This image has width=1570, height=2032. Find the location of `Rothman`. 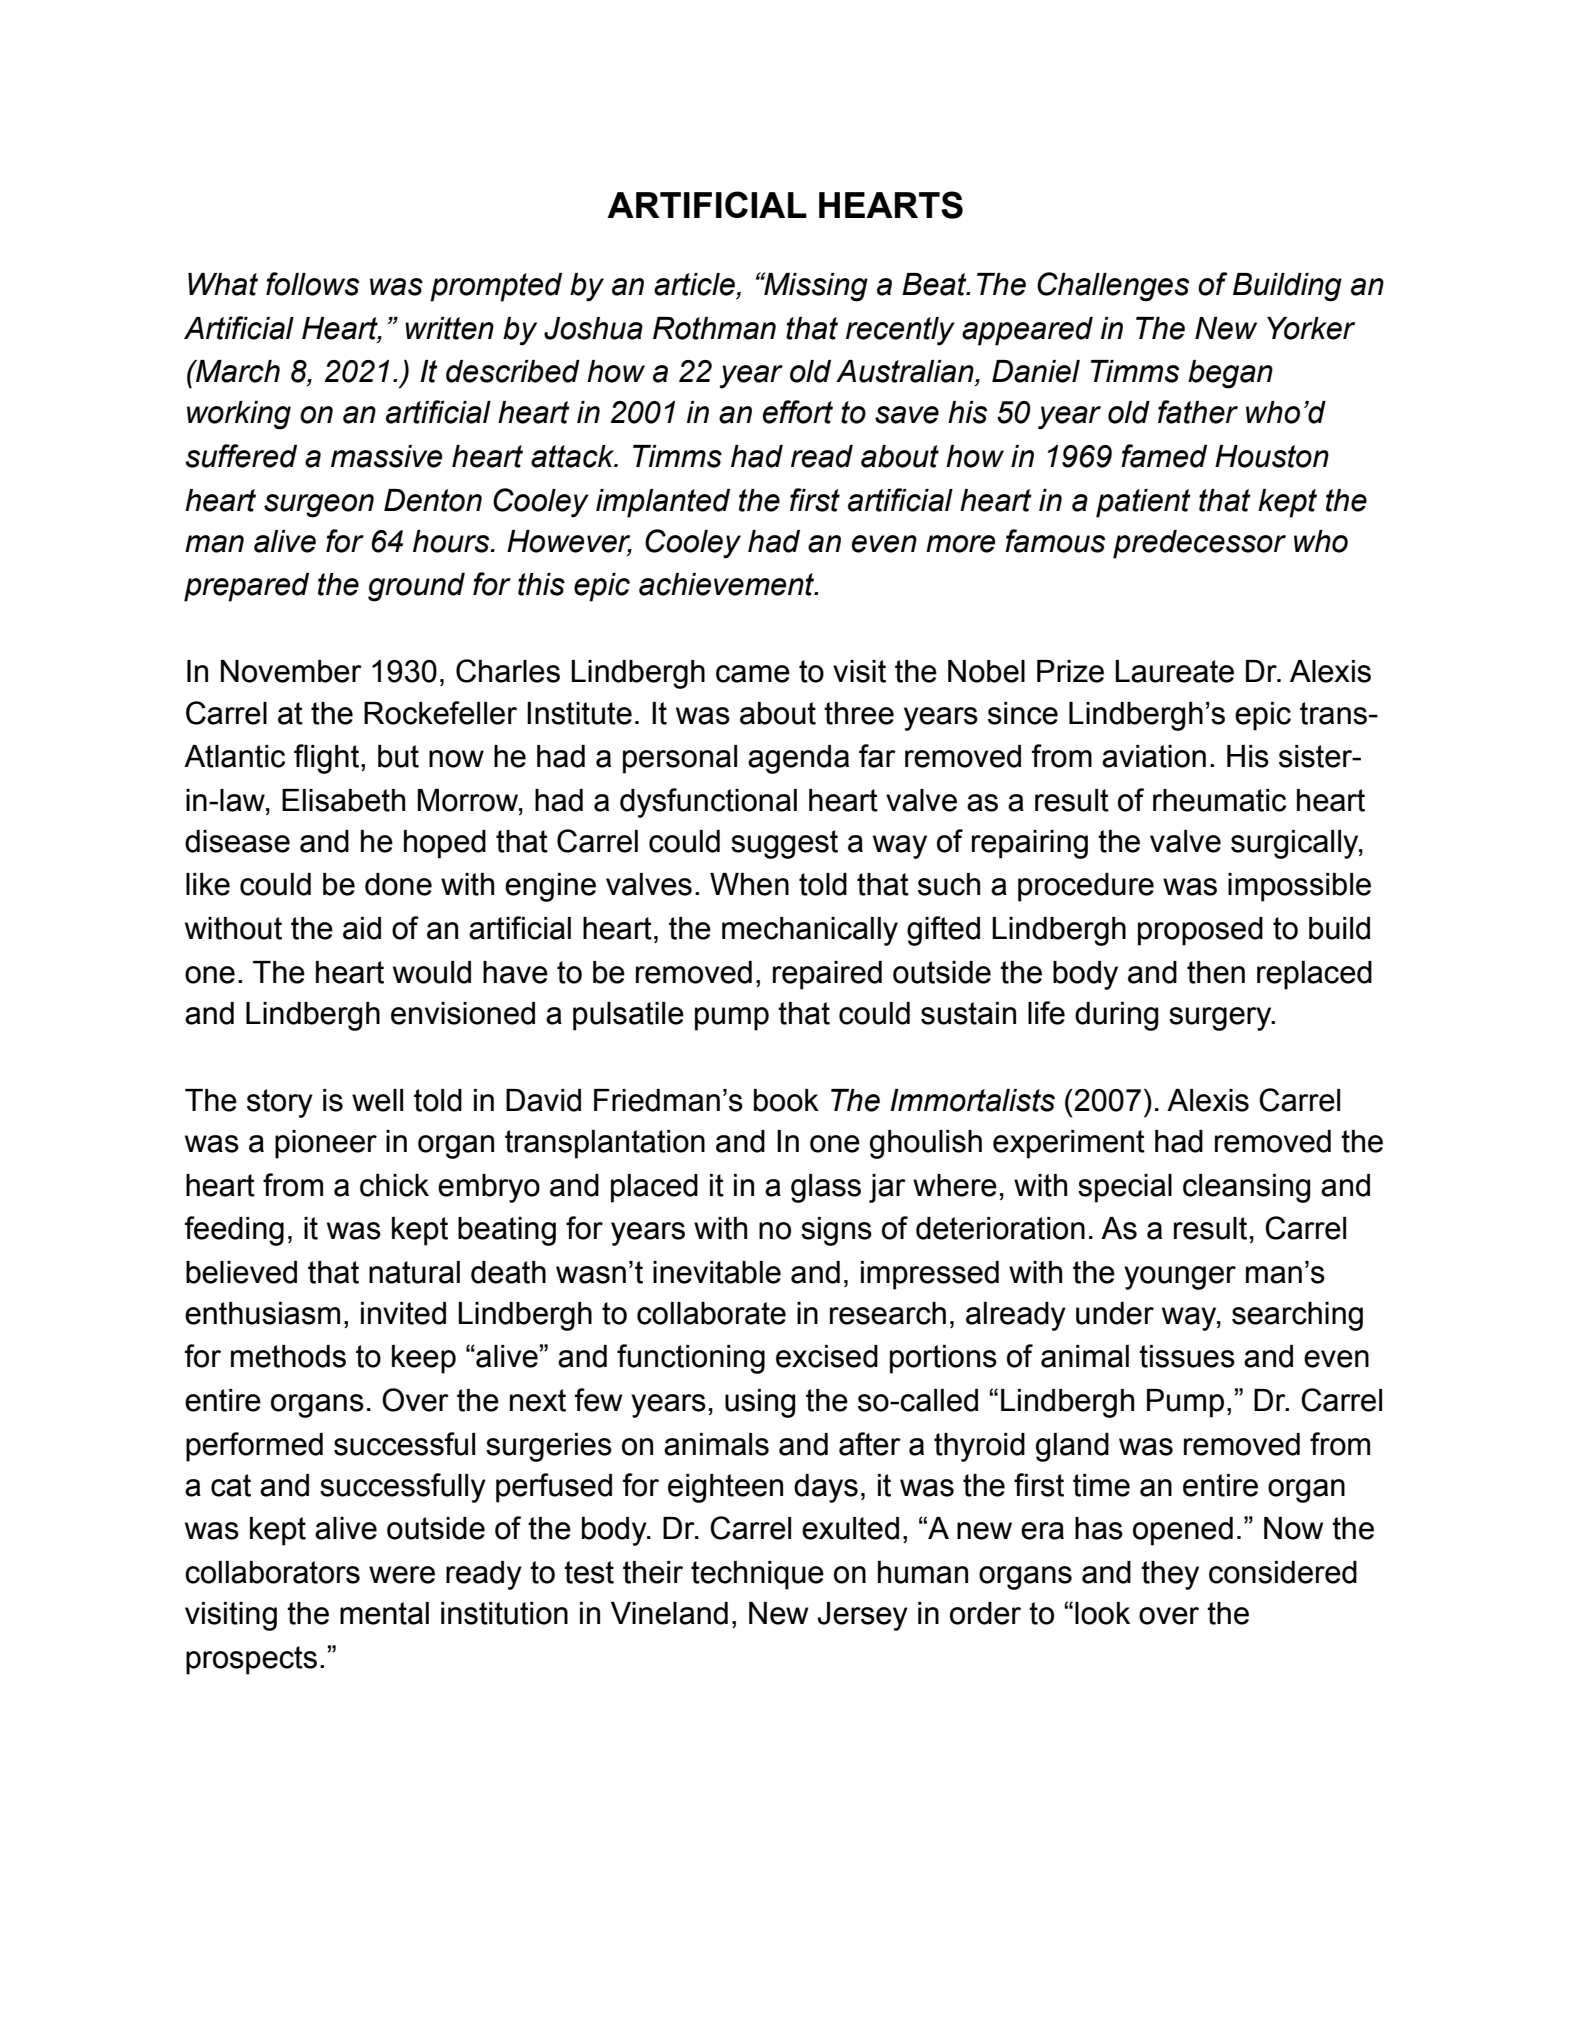

Rothman is located at coordinates (714, 328).
